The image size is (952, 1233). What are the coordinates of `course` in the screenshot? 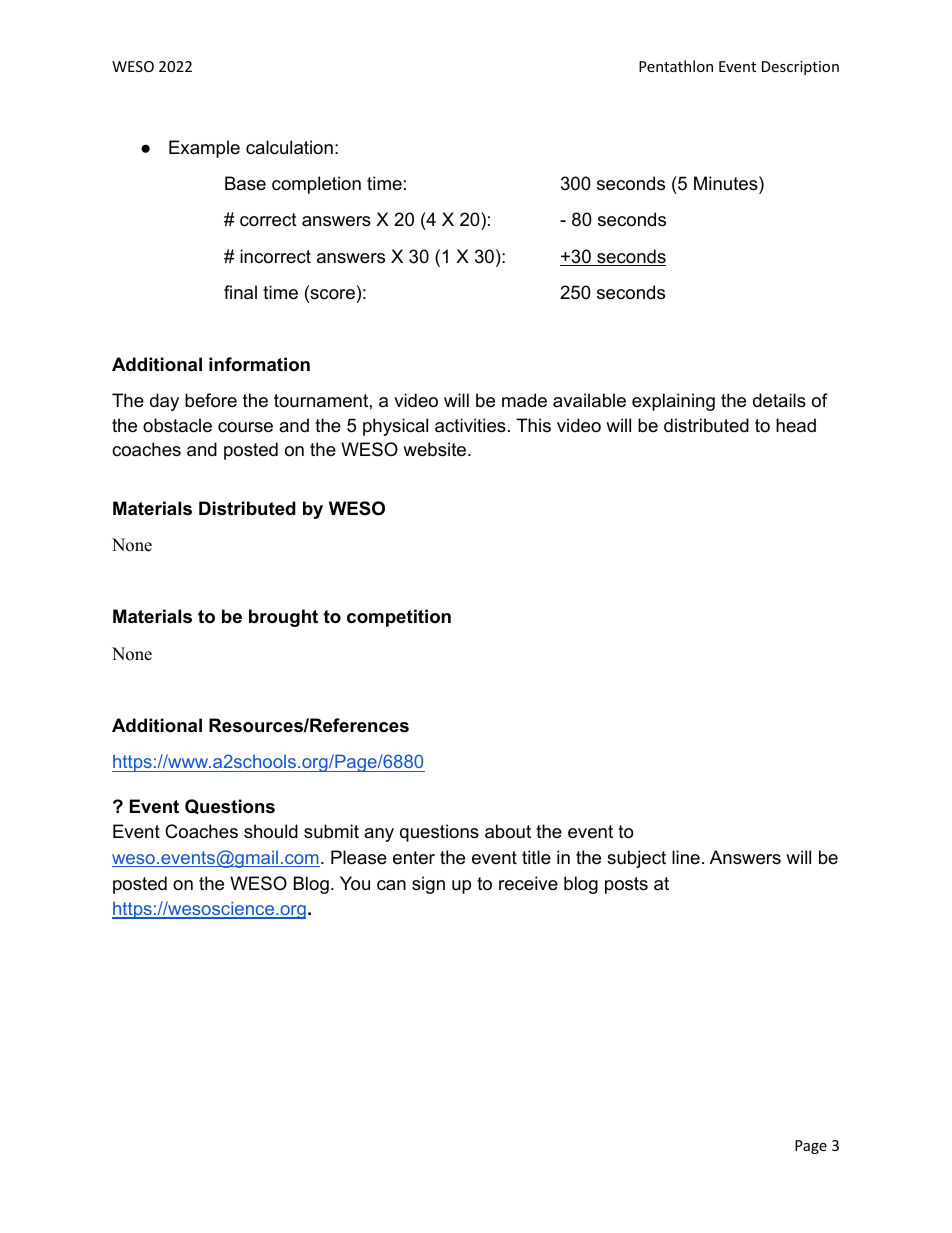 It's located at (245, 427).
